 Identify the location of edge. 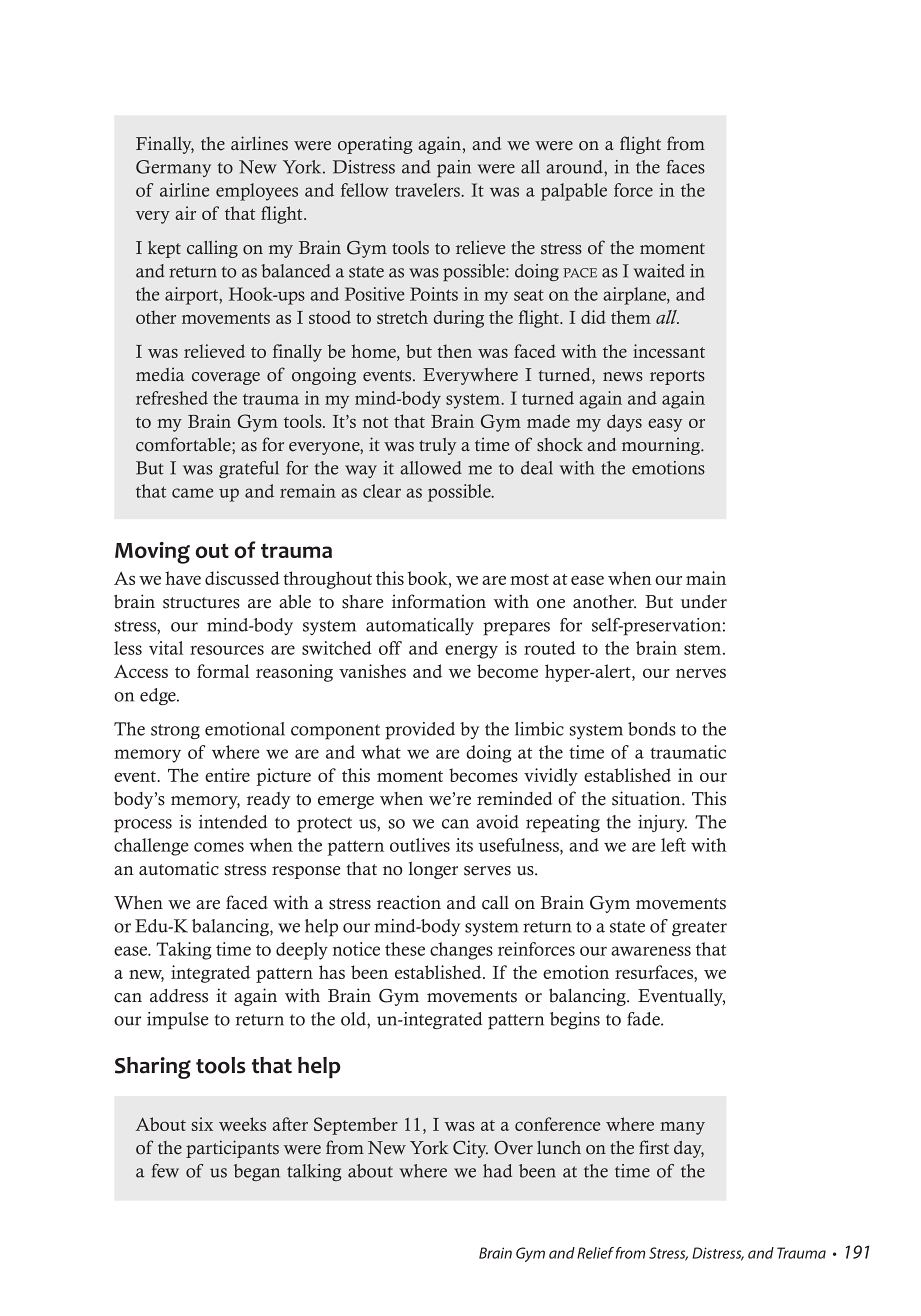
(159, 696).
